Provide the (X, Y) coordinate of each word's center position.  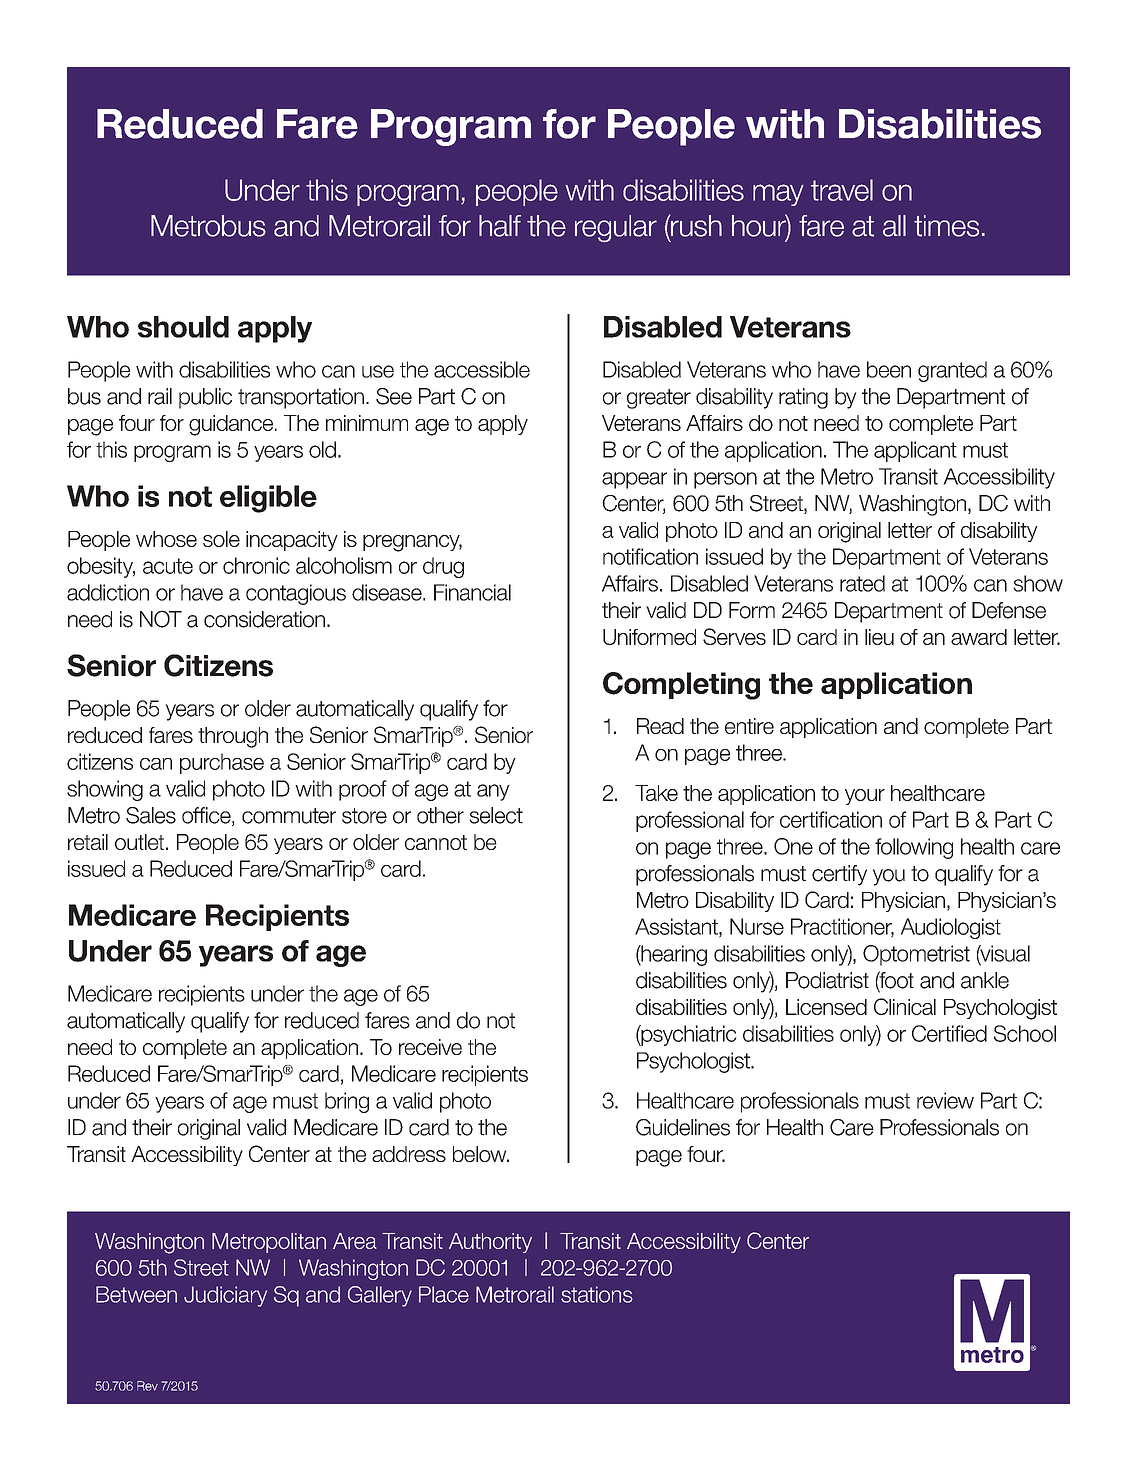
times (946, 226)
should (183, 327)
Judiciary (225, 1296)
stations (597, 1294)
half (500, 226)
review (945, 1100)
